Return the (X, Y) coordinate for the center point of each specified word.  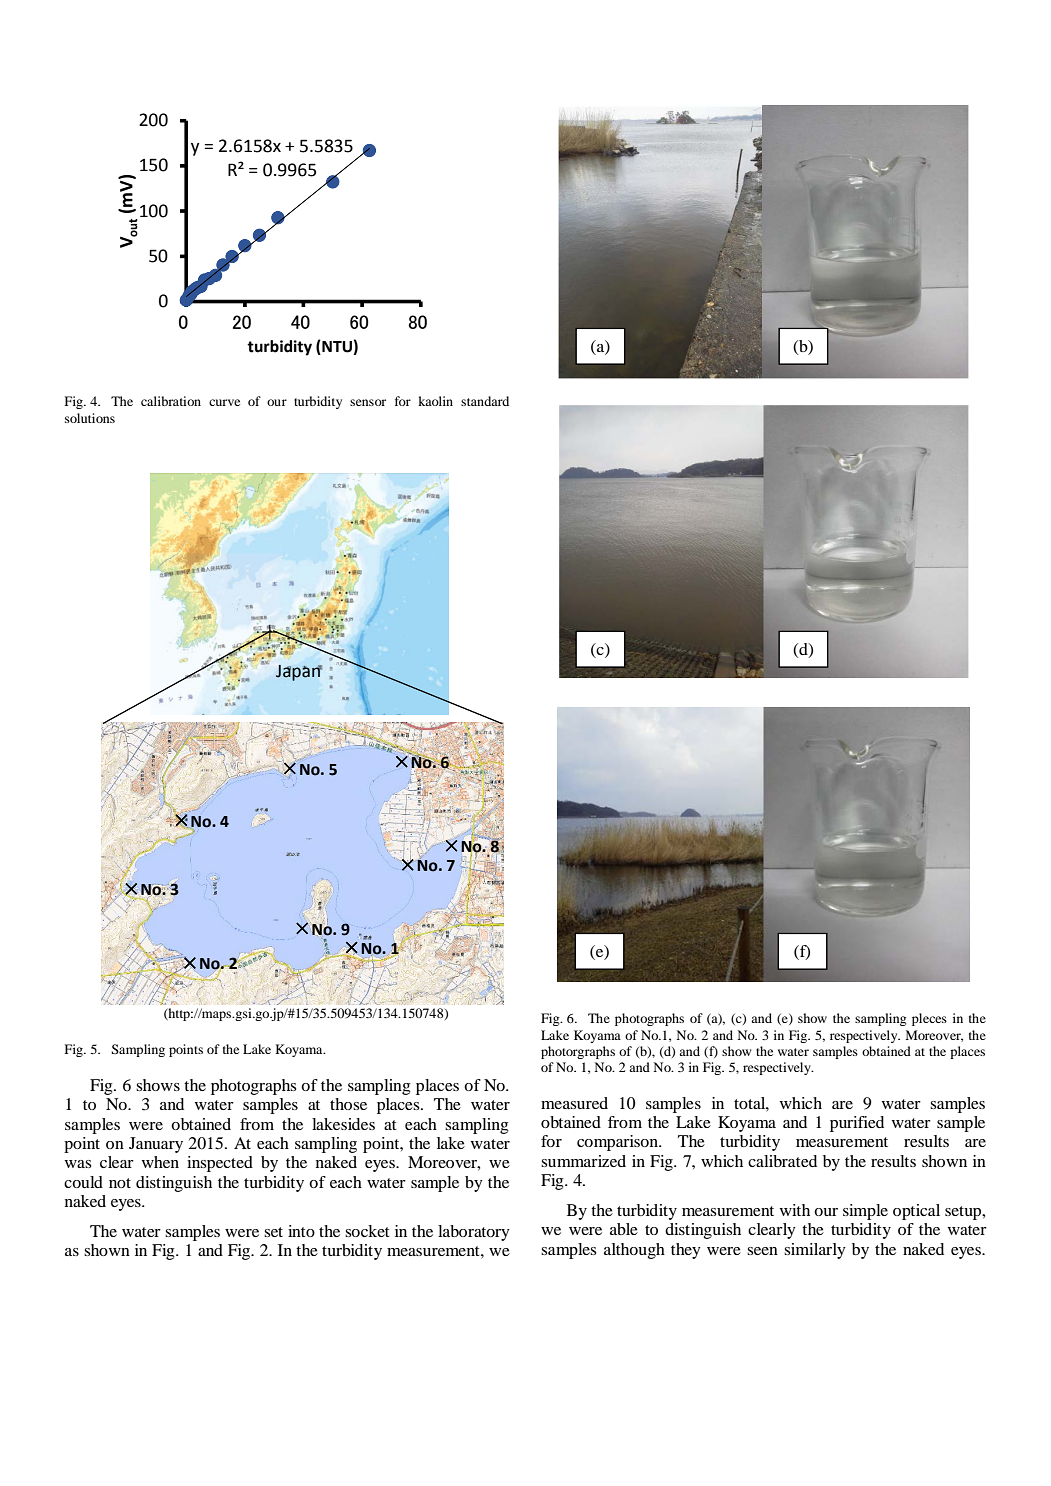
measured (574, 1103)
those (348, 1104)
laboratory (474, 1233)
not (120, 1183)
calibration (171, 401)
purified (857, 1124)
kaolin (435, 401)
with (795, 1210)
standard (485, 401)
